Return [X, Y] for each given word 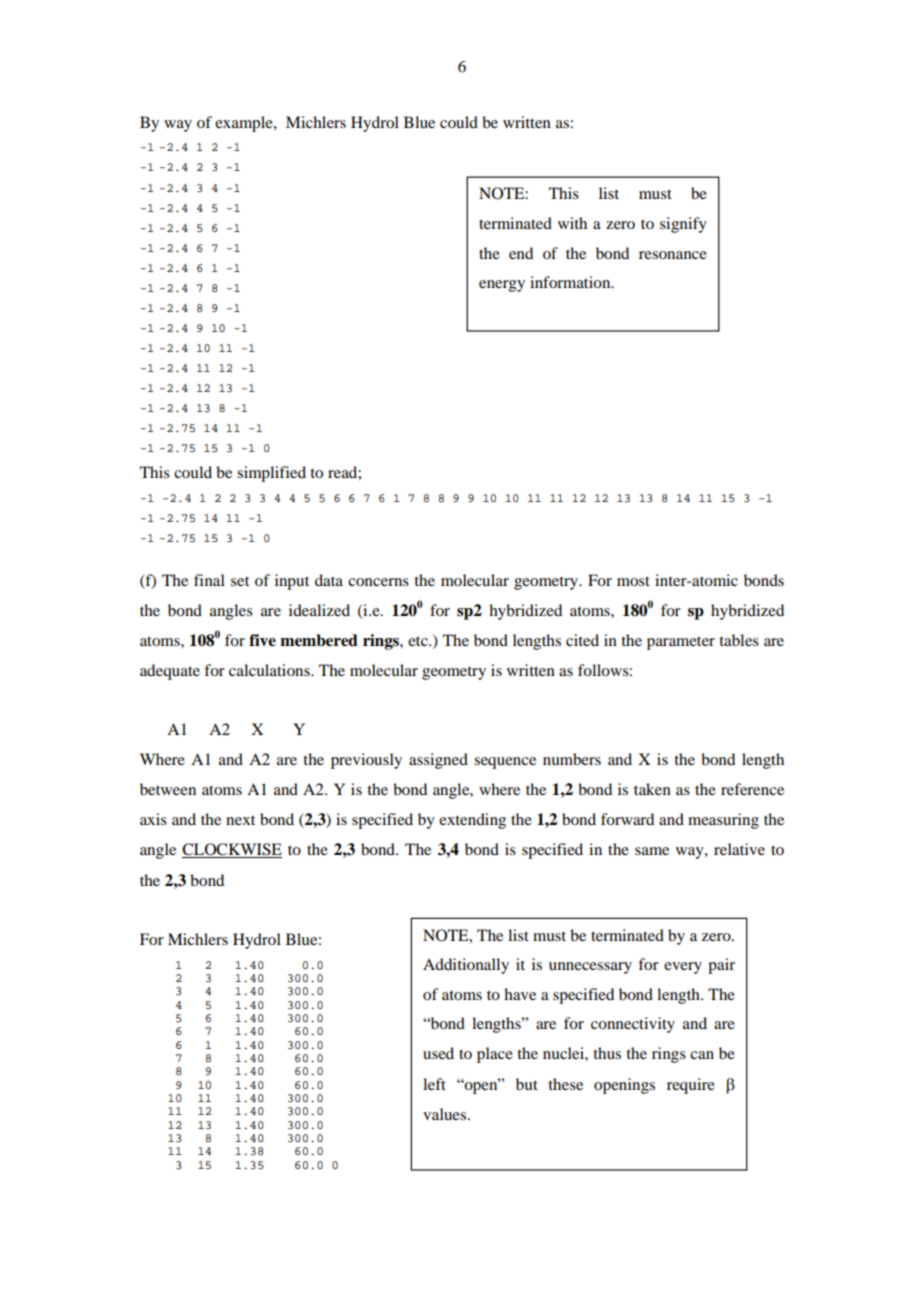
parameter [681, 643]
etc [419, 641]
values [446, 1114]
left [434, 1084]
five [262, 640]
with [572, 223]
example [245, 124]
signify [683, 225]
